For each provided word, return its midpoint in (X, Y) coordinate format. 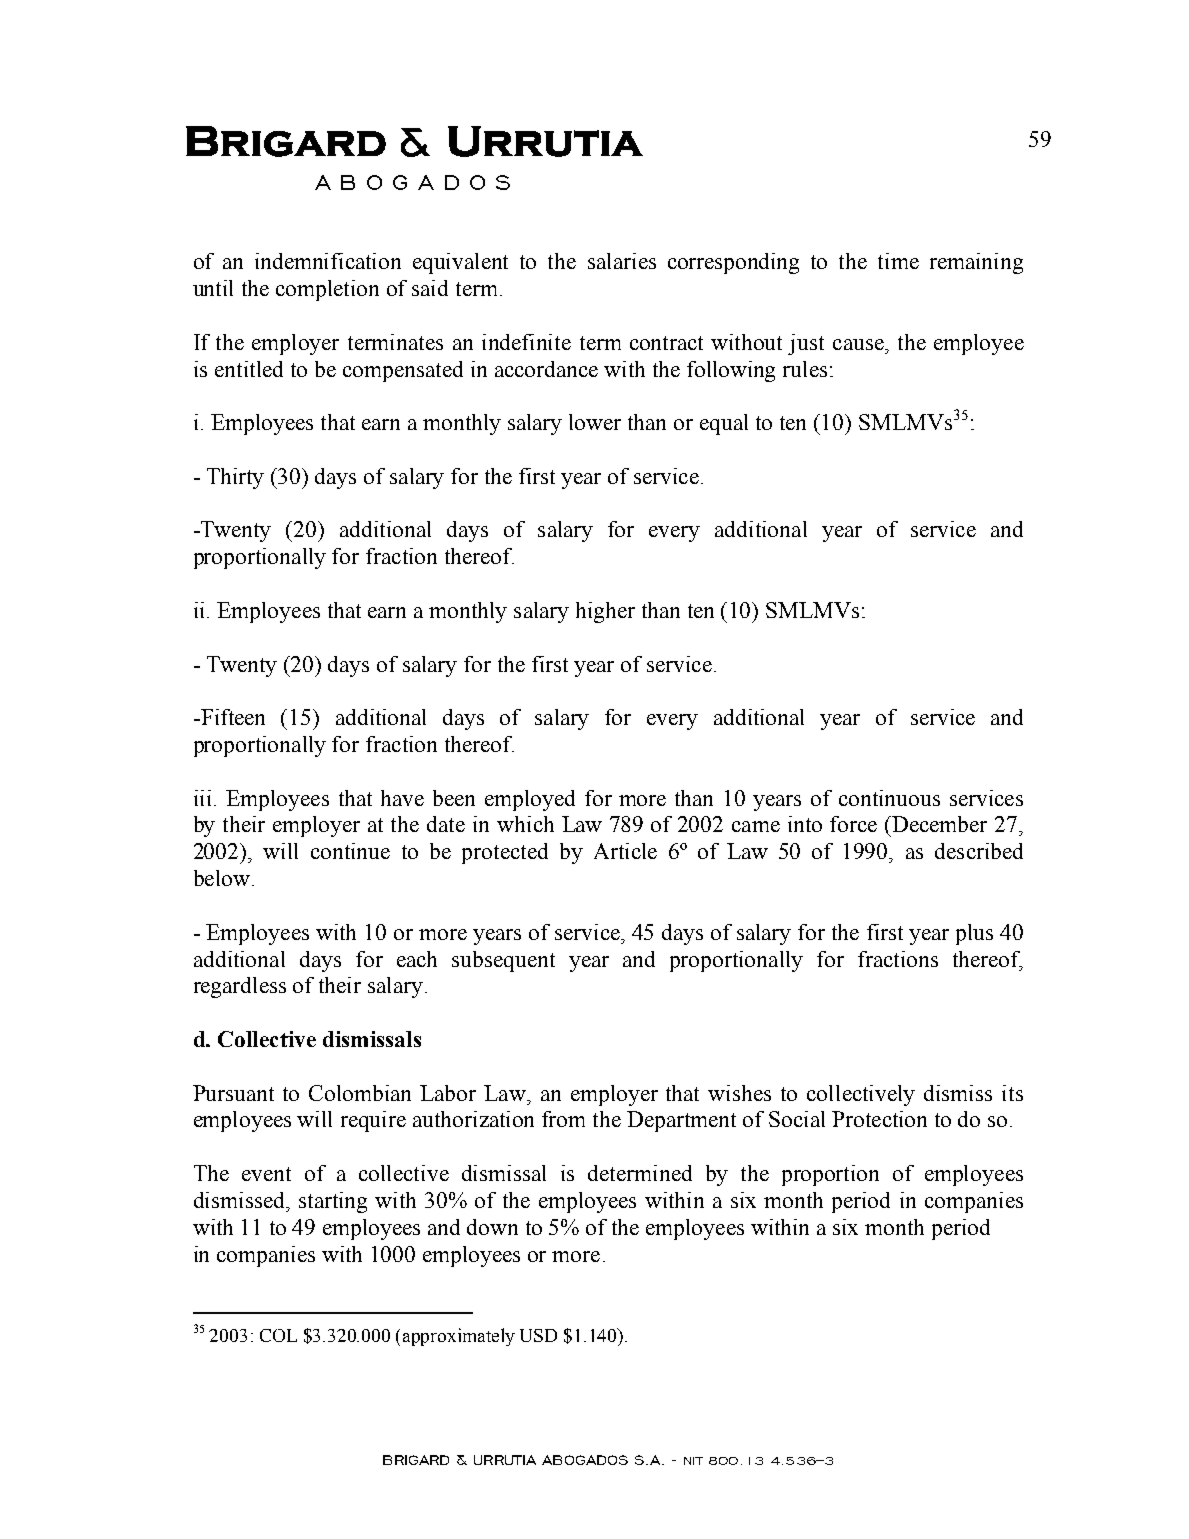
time (898, 261)
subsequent (503, 961)
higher (605, 612)
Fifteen (231, 717)
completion (327, 290)
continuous (889, 798)
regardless (240, 987)
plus (974, 934)
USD (538, 1335)
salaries (622, 261)
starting (333, 1202)
